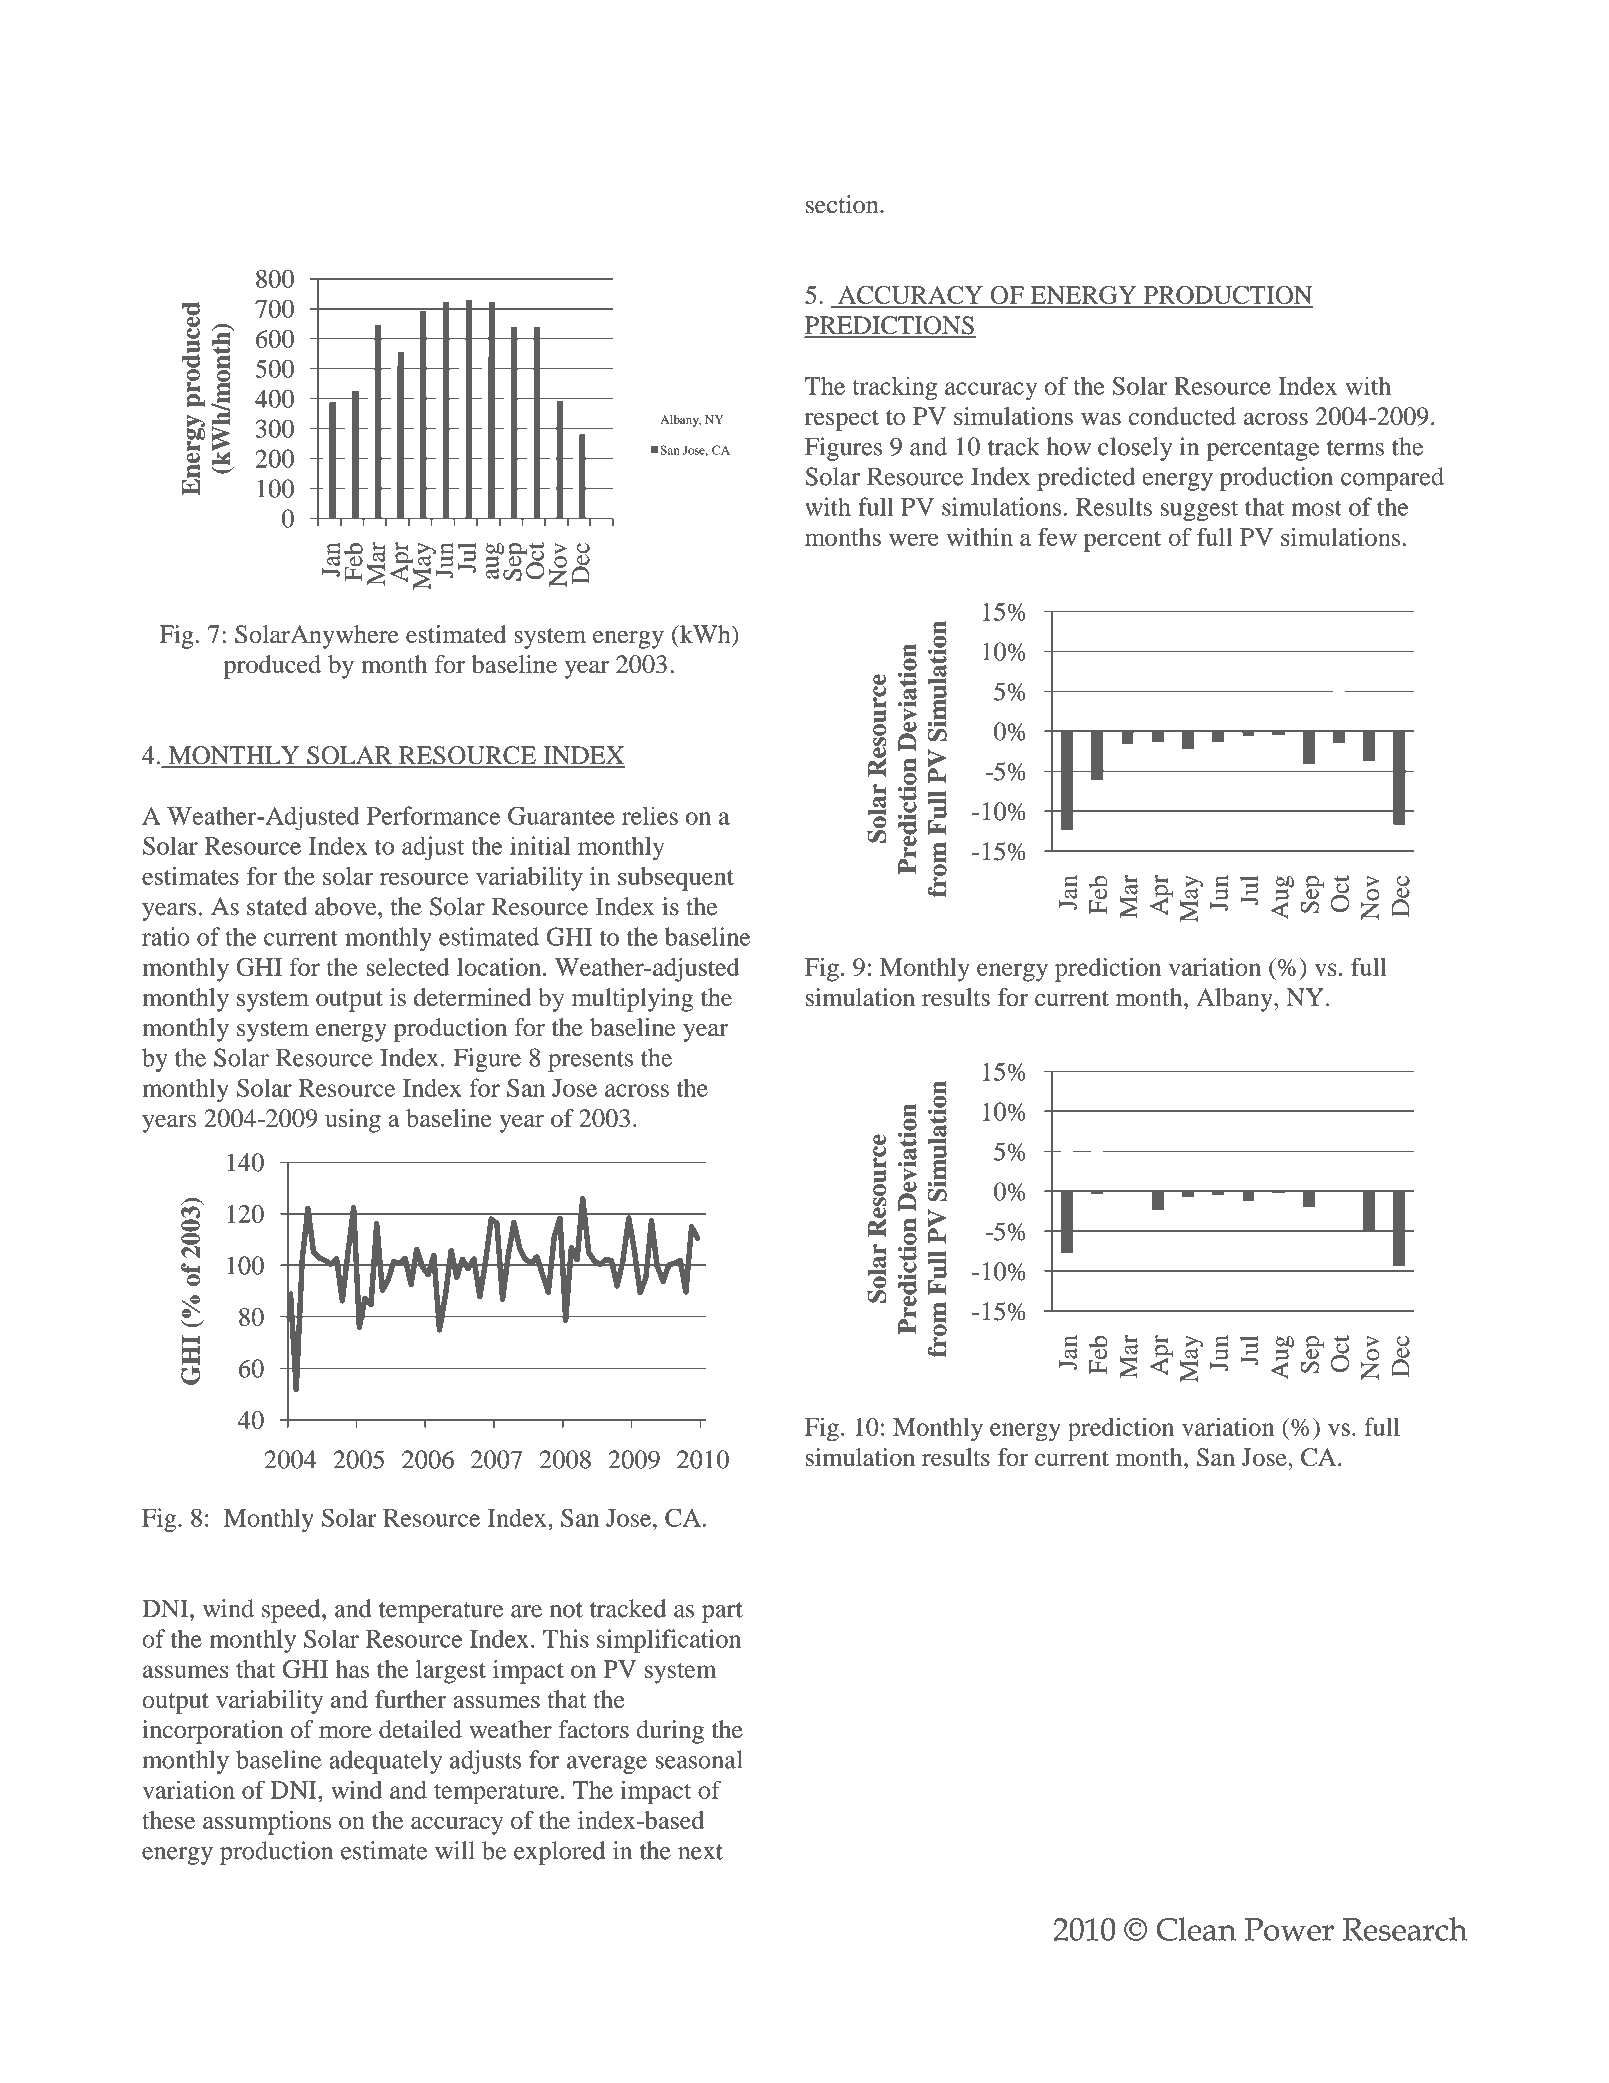 The width and height of the screenshot is (1609, 2083). I want to click on subsequent, so click(676, 879).
